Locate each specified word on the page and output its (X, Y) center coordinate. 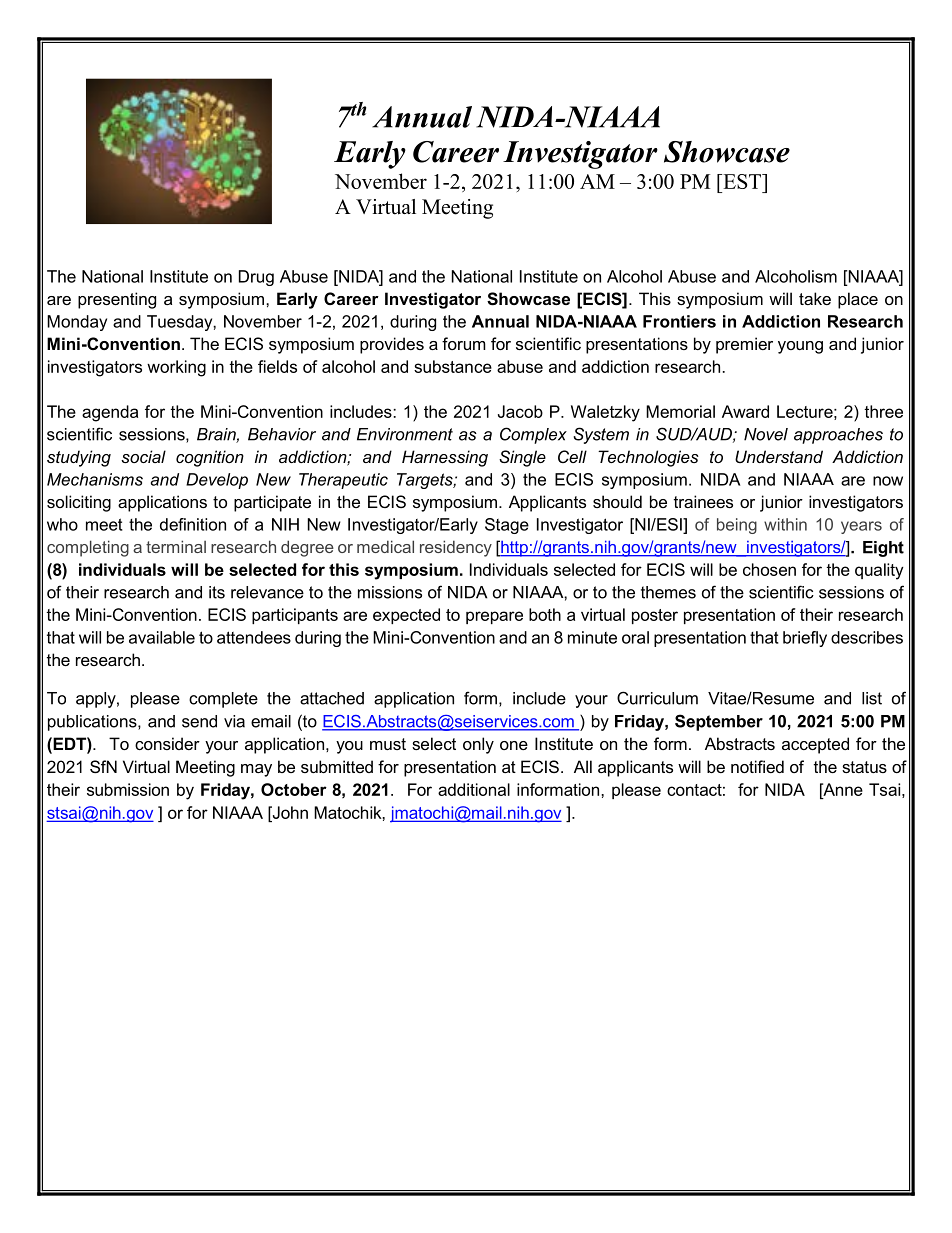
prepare (494, 617)
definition (193, 524)
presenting (117, 300)
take (815, 298)
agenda (110, 413)
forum (464, 343)
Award (745, 411)
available (162, 637)
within (785, 524)
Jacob (520, 411)
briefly (805, 639)
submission (128, 789)
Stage (507, 526)
